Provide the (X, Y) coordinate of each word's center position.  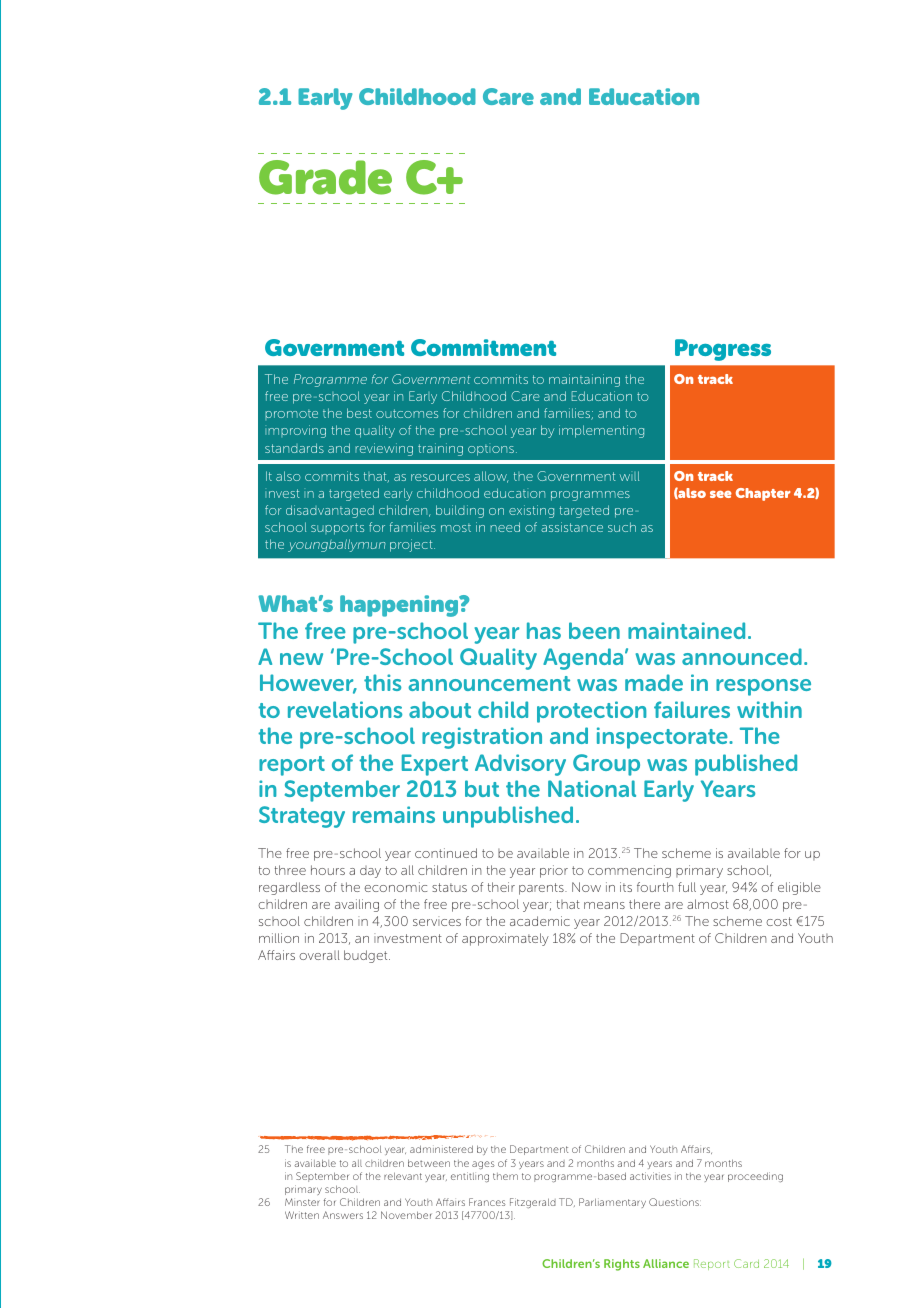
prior (554, 871)
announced (742, 656)
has (544, 630)
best (359, 413)
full (687, 887)
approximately (505, 939)
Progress (723, 350)
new (301, 659)
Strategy (302, 817)
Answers (343, 1215)
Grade (325, 177)
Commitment (483, 347)
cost (779, 921)
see (721, 494)
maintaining (584, 380)
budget (367, 956)
